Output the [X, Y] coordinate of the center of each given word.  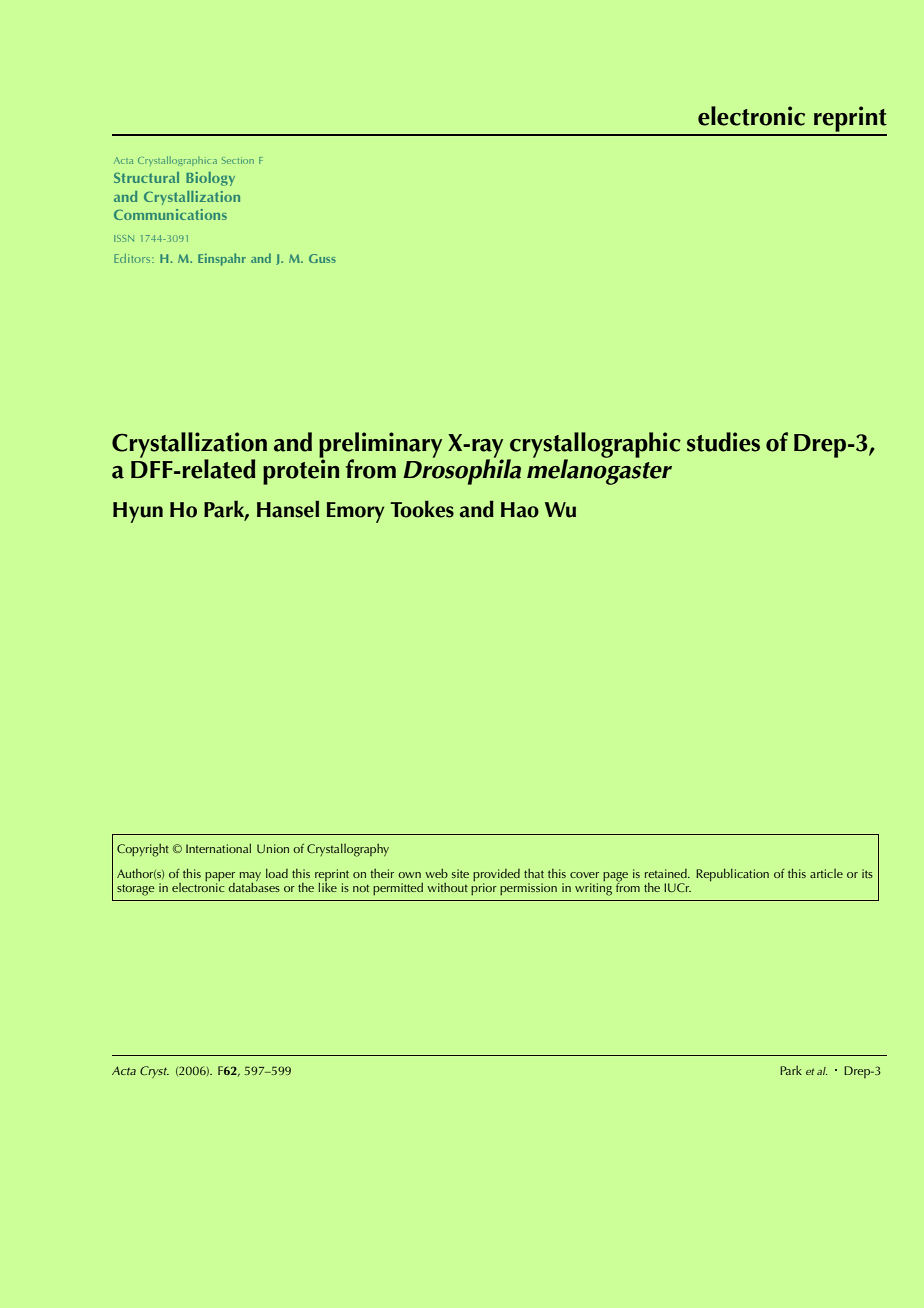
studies [723, 442]
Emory [355, 512]
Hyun [138, 512]
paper [220, 878]
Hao [520, 510]
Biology [210, 179]
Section [238, 160]
